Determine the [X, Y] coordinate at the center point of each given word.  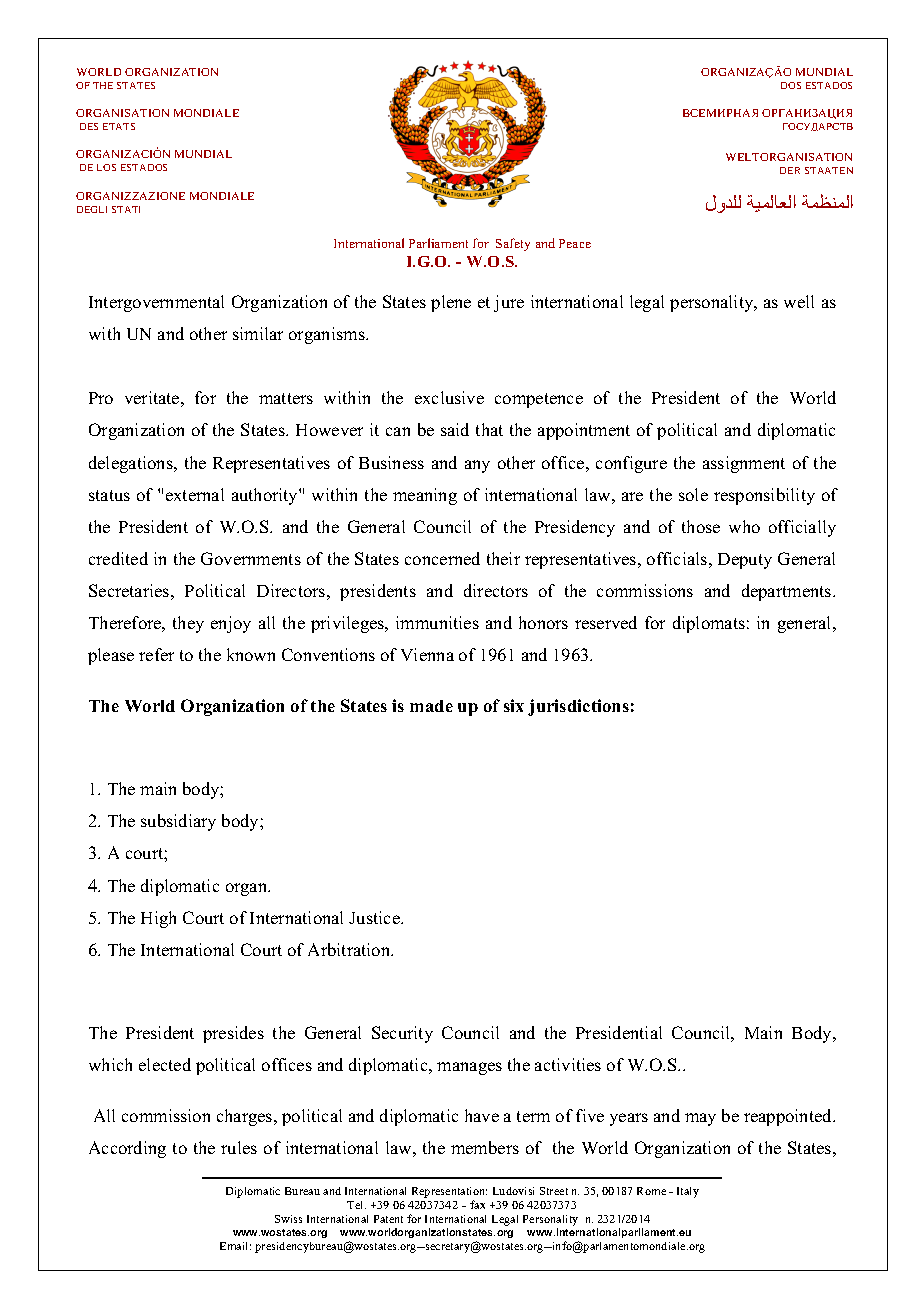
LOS [106, 167]
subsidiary [178, 822]
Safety [513, 244]
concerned [442, 558]
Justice [375, 917]
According [127, 1149]
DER [790, 170]
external [195, 494]
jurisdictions [578, 707]
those [701, 526]
